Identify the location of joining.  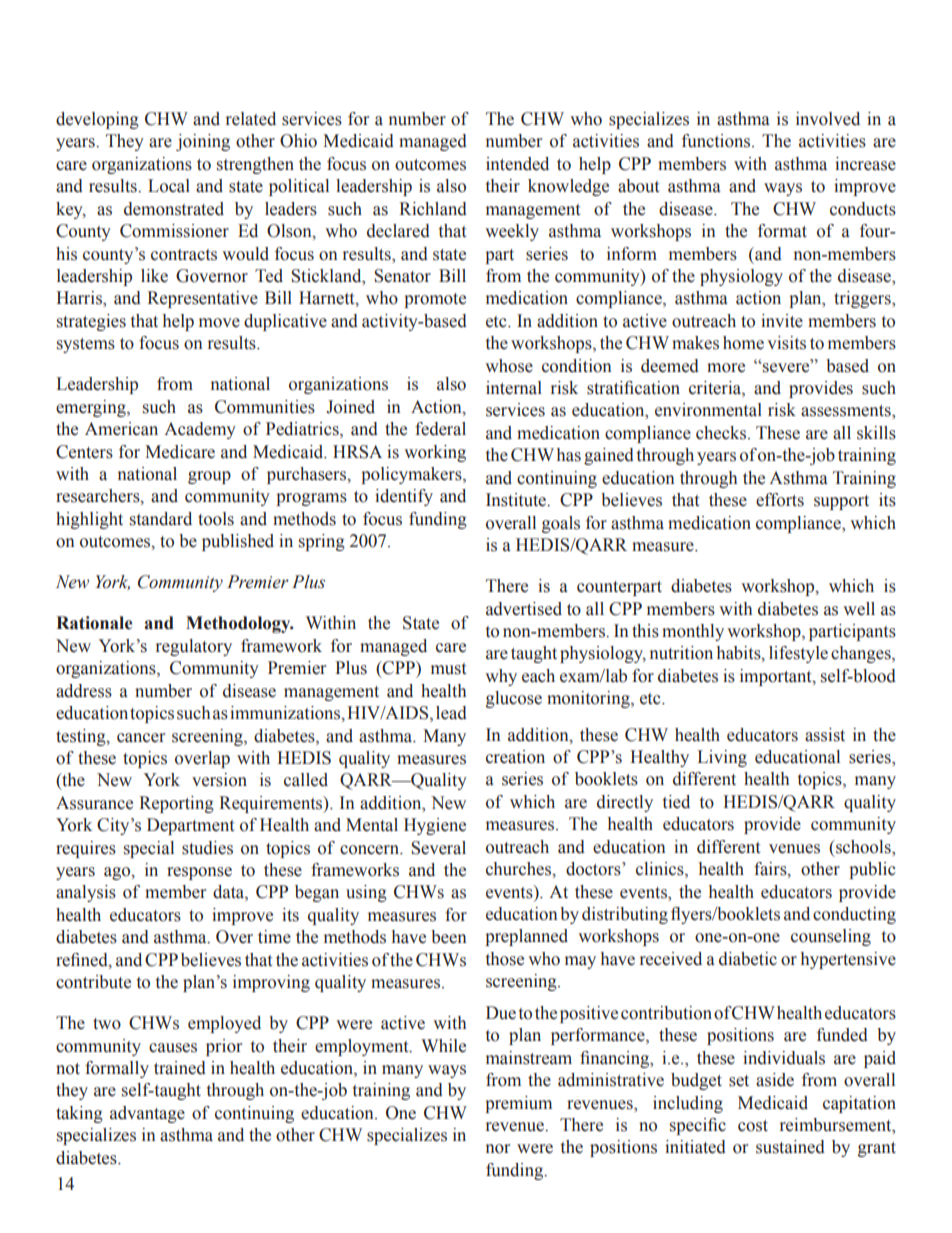
(203, 142).
